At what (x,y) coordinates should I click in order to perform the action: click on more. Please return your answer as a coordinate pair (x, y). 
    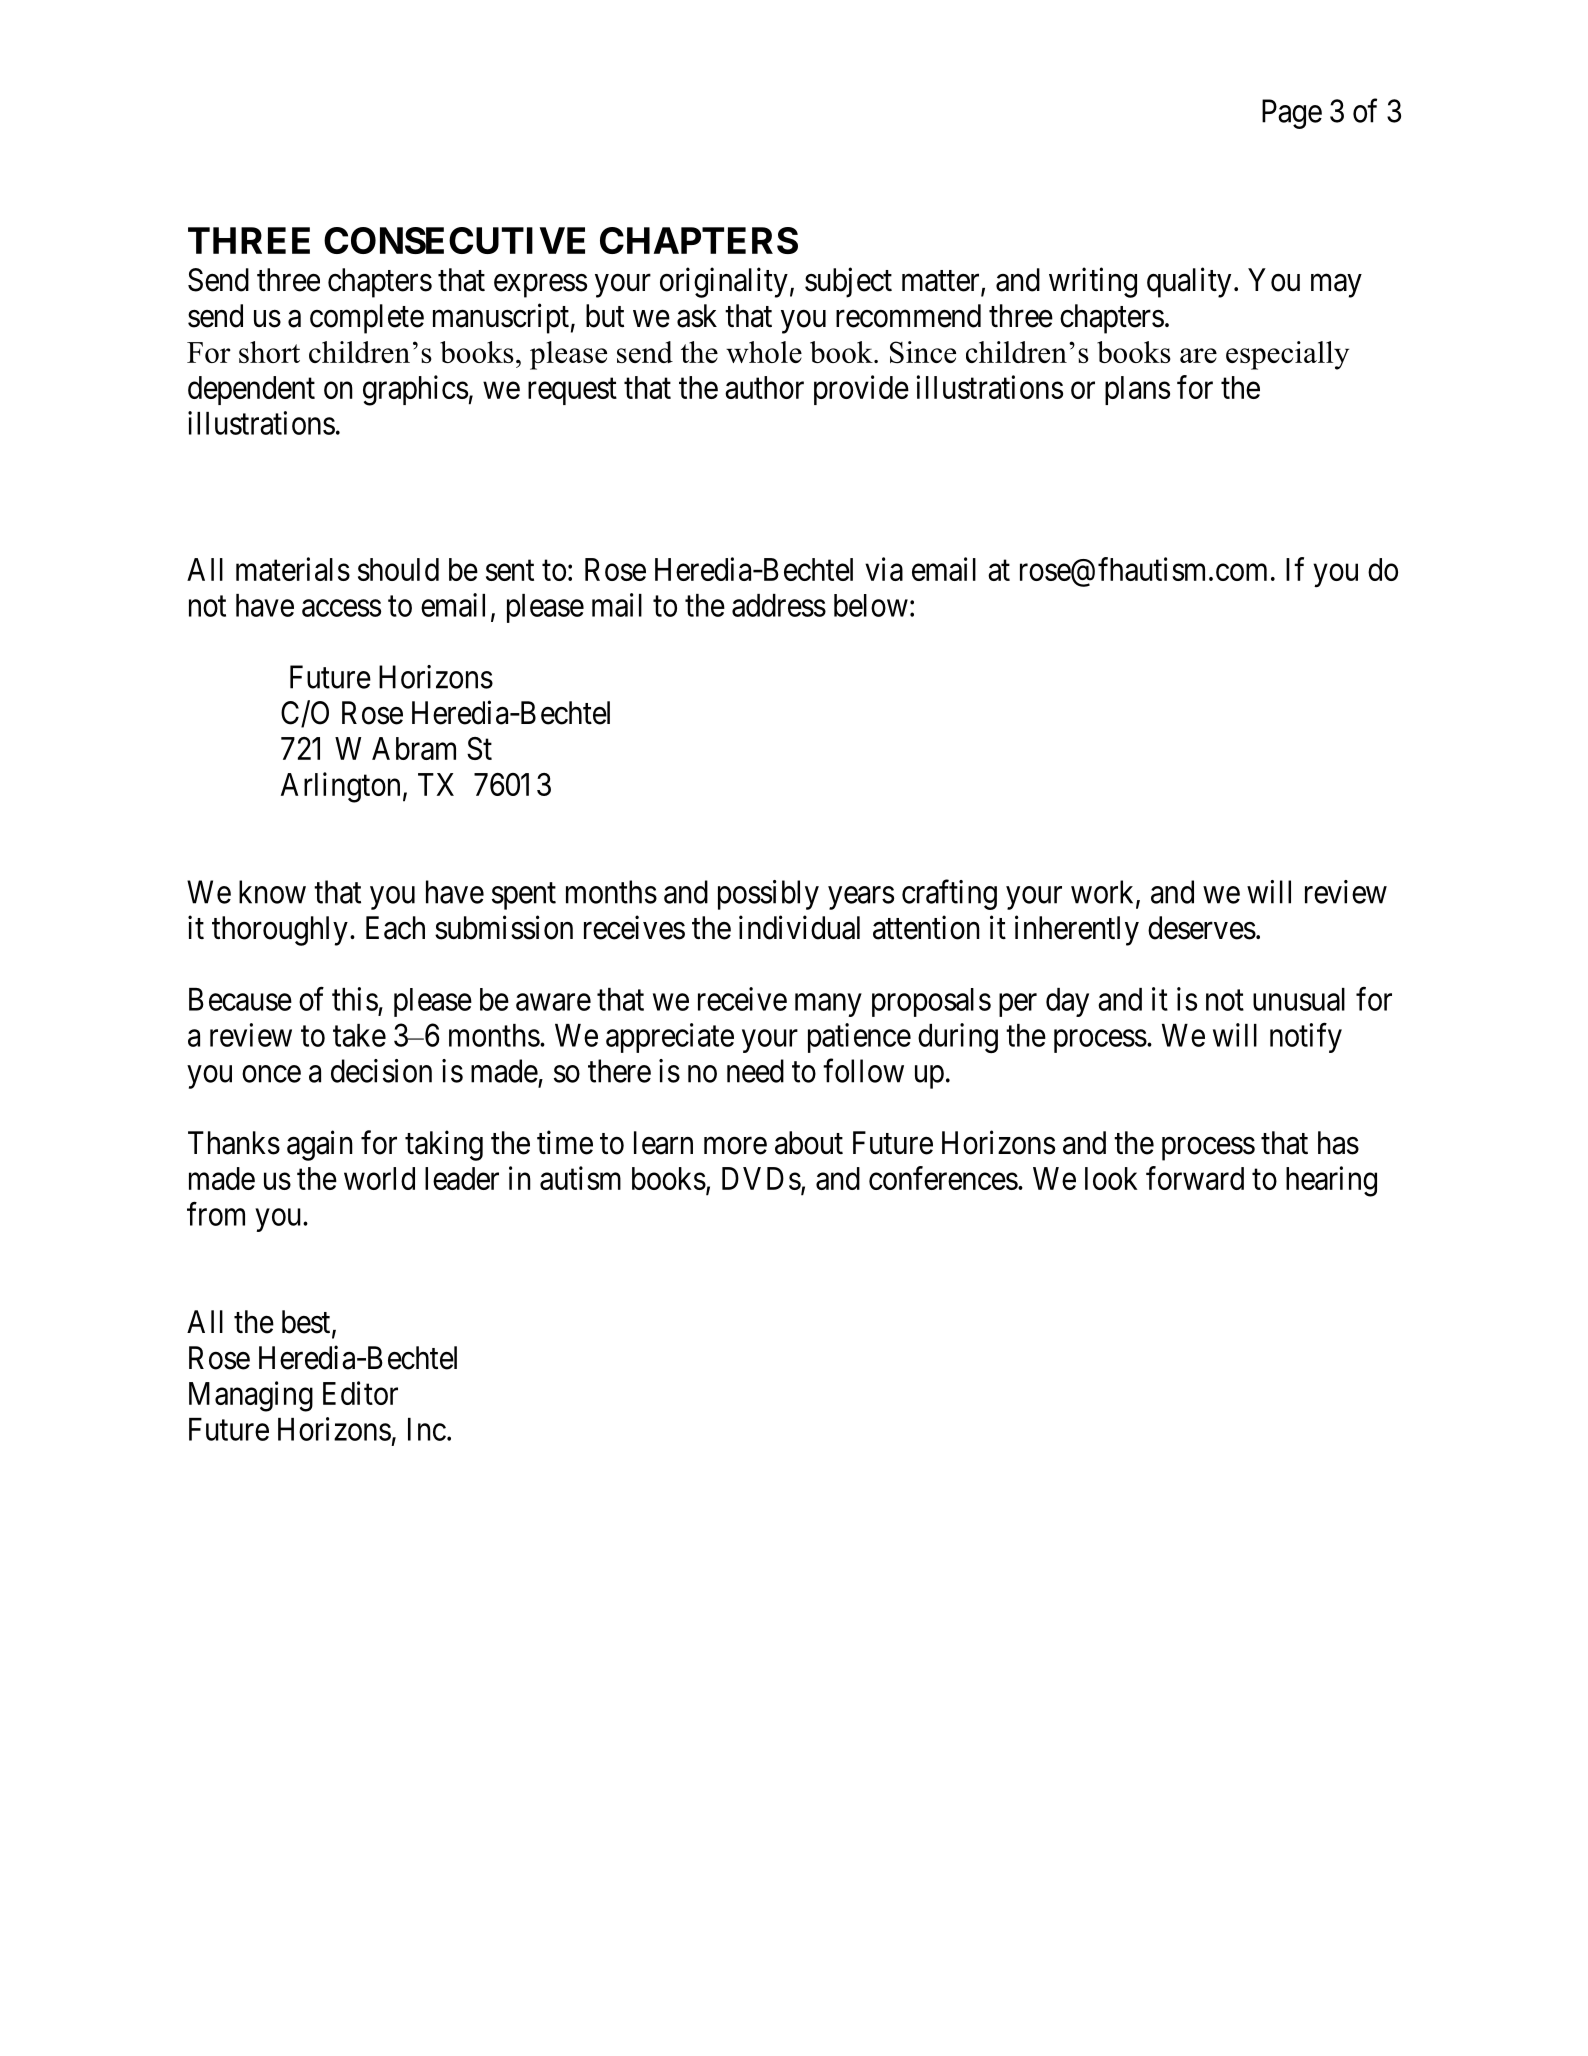
    Looking at the image, I should click on (735, 1146).
